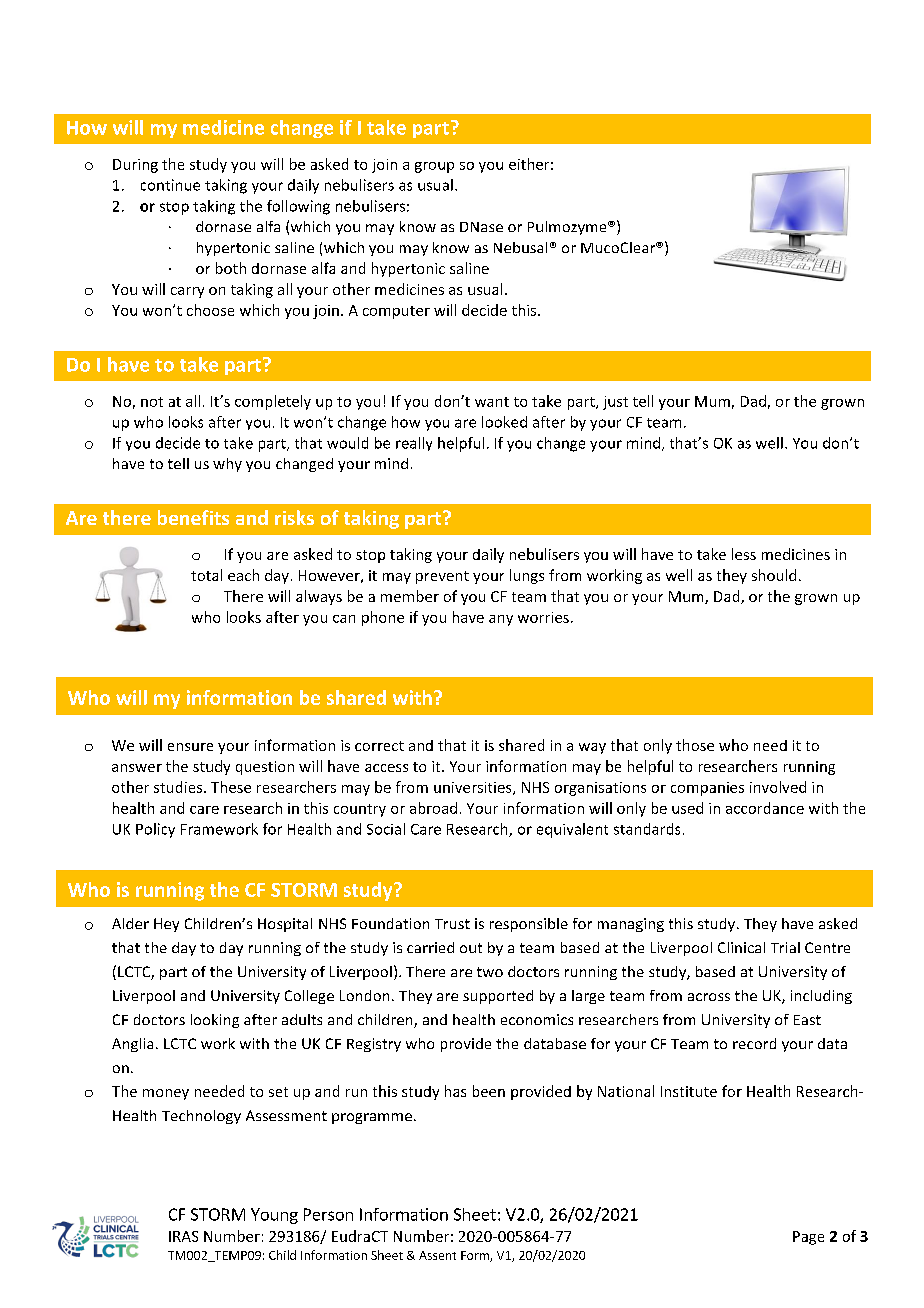  I want to click on just, so click(615, 403).
